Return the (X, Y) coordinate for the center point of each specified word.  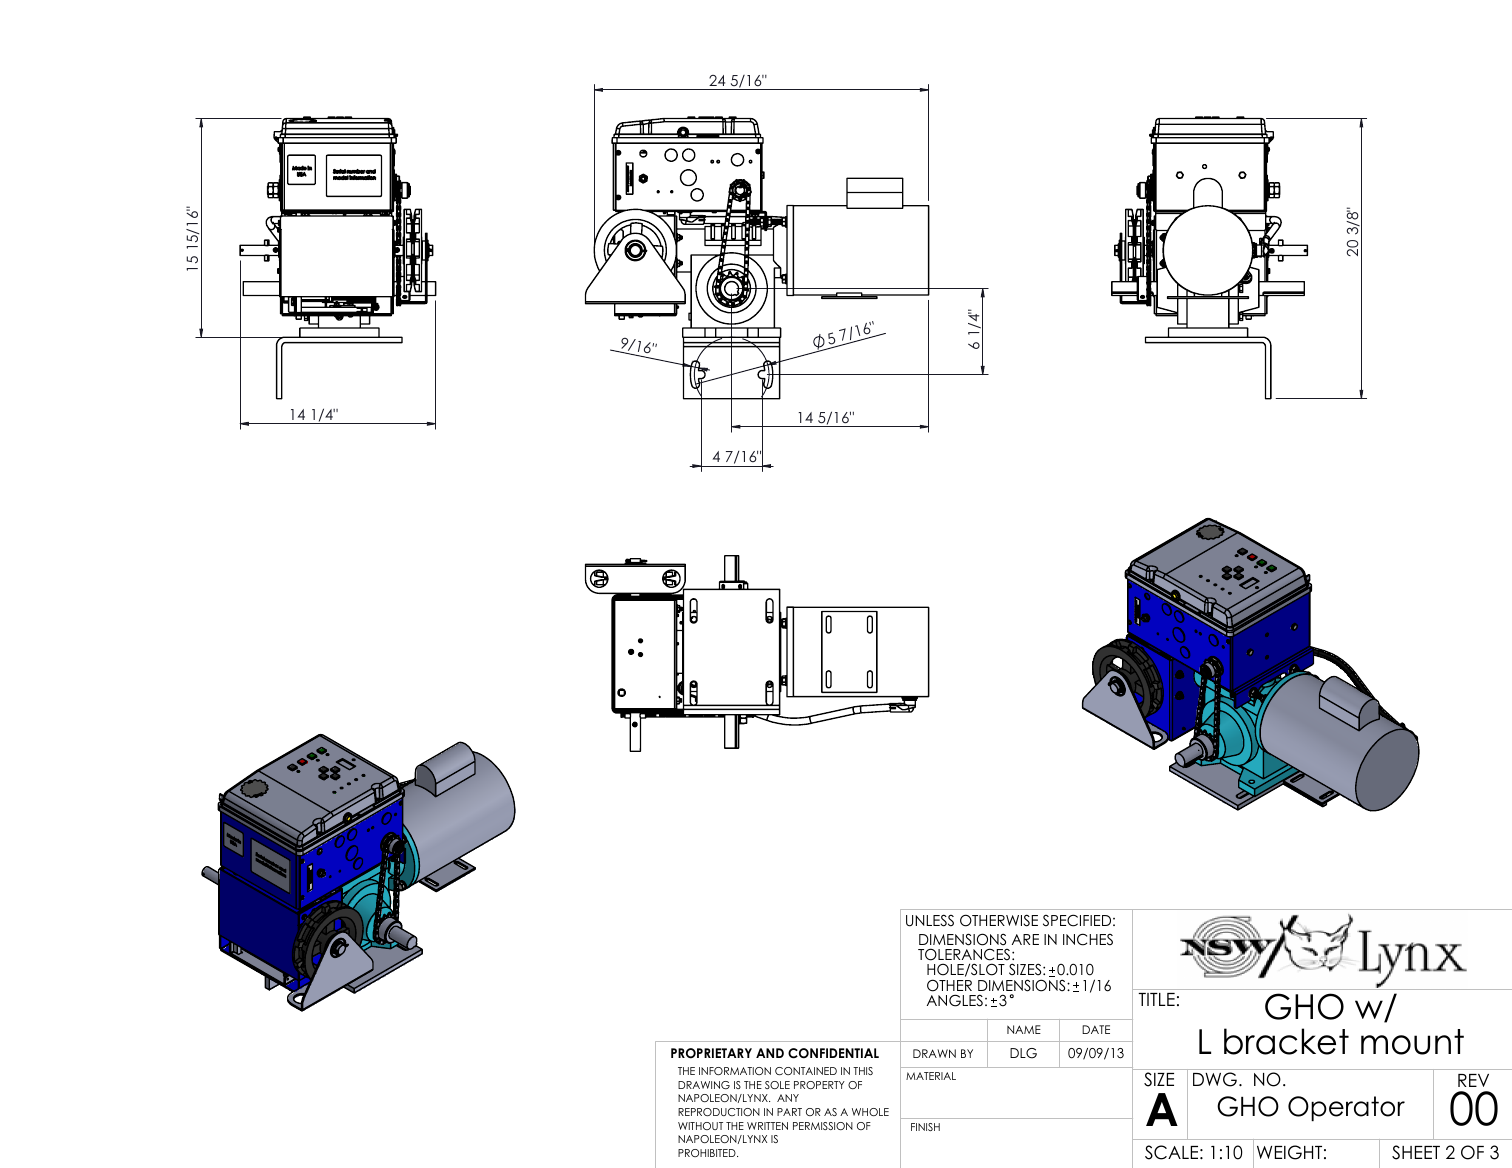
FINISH (925, 1127)
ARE (1025, 939)
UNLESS (930, 920)
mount (1412, 1042)
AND (770, 1053)
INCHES (1088, 939)
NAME (1024, 1029)
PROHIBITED (708, 1153)
